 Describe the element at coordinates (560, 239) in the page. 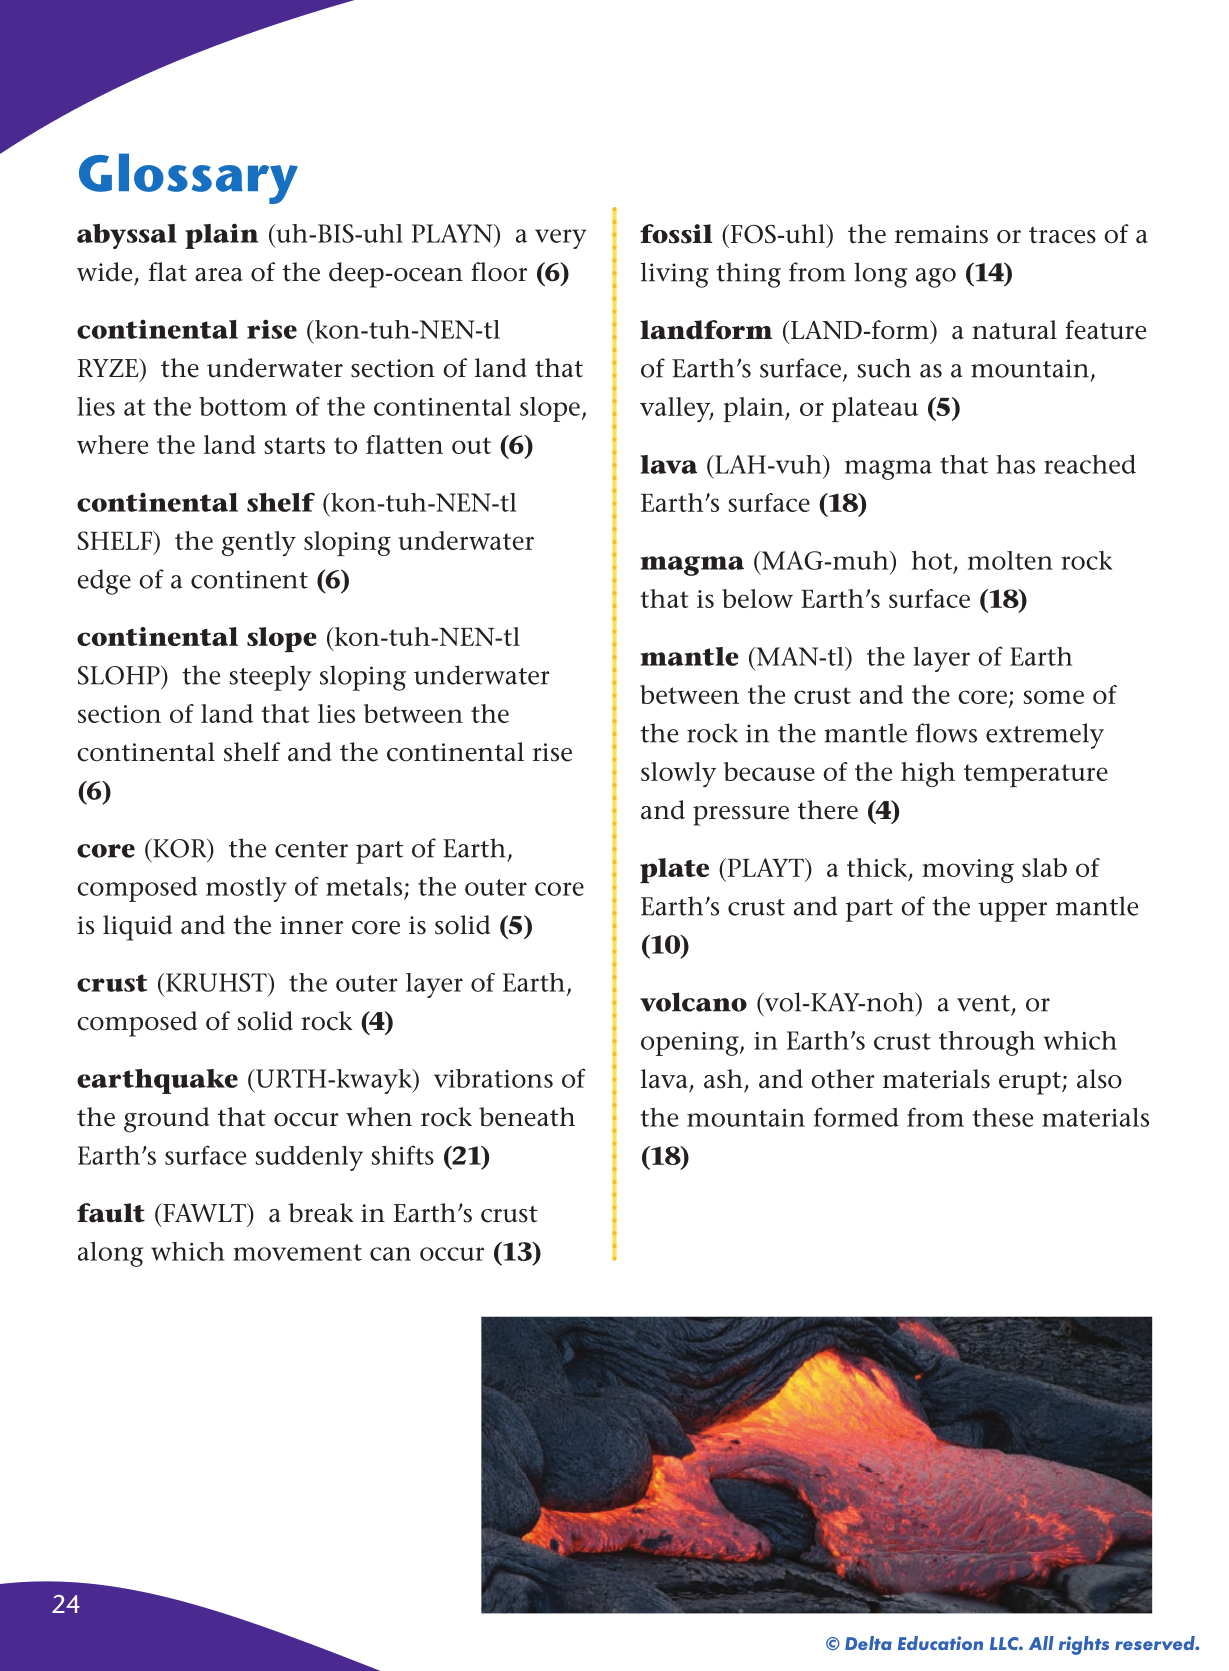

I see `very` at that location.
